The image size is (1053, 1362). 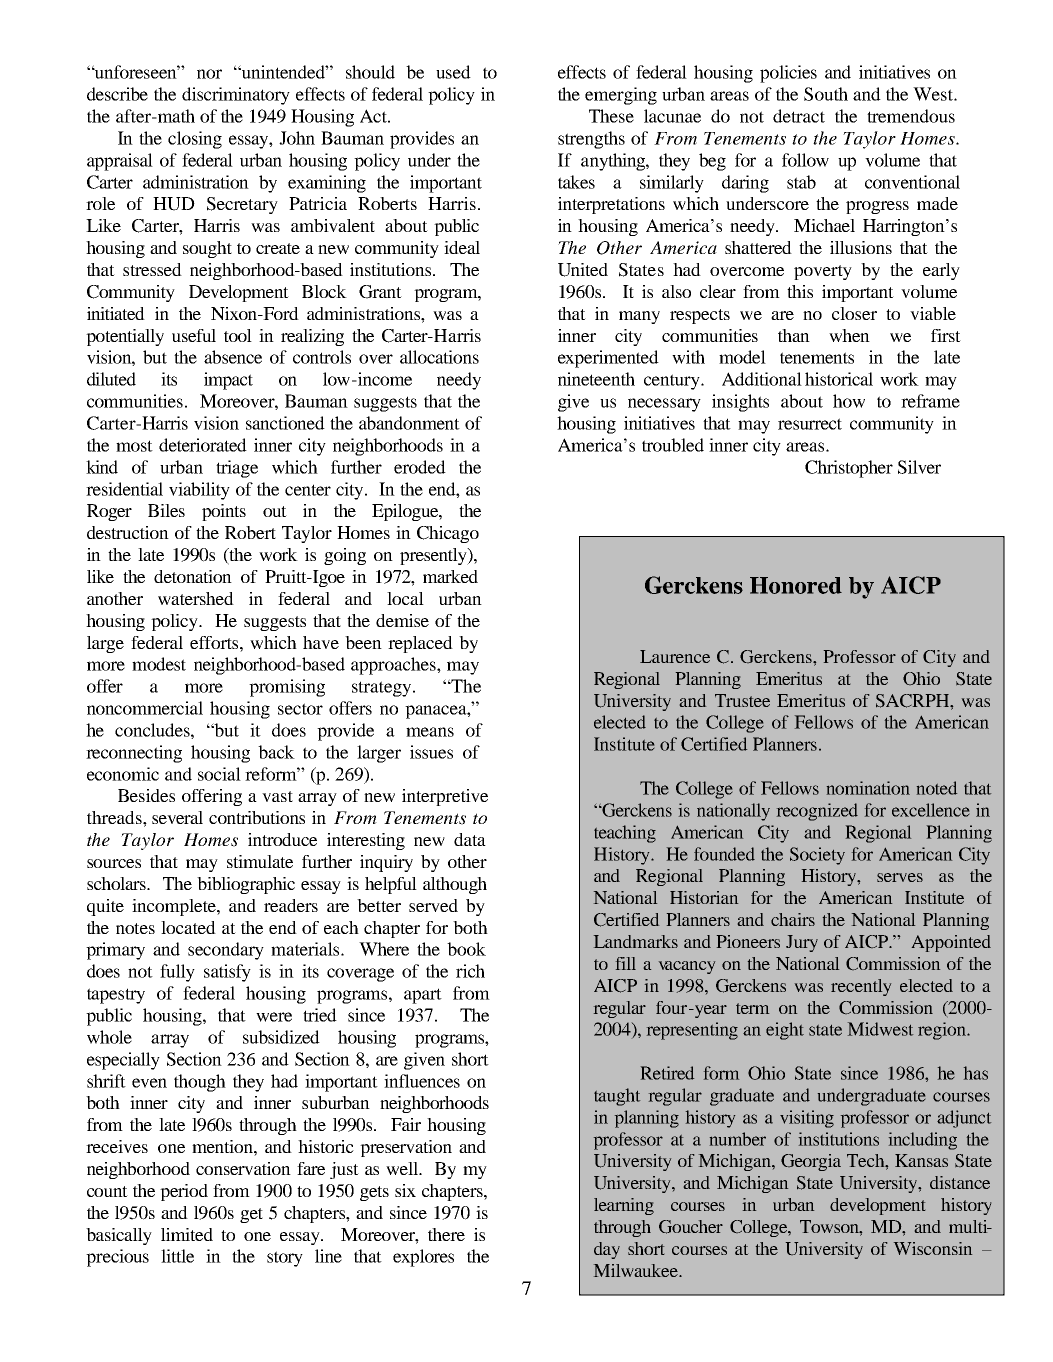 What do you see at coordinates (187, 1234) in the screenshot?
I see `limited` at bounding box center [187, 1234].
